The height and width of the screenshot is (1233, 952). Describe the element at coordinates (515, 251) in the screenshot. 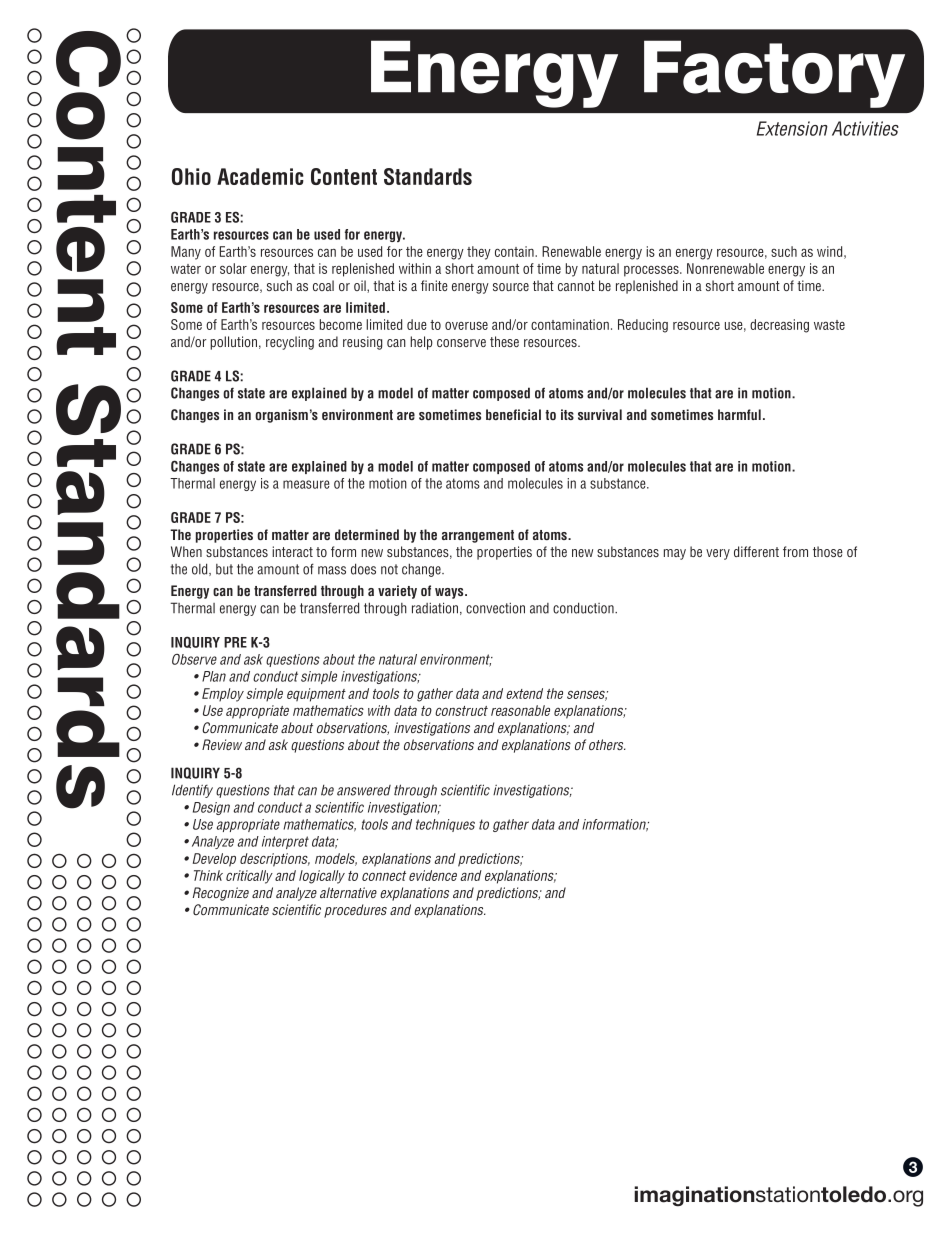

I see `contain` at that location.
